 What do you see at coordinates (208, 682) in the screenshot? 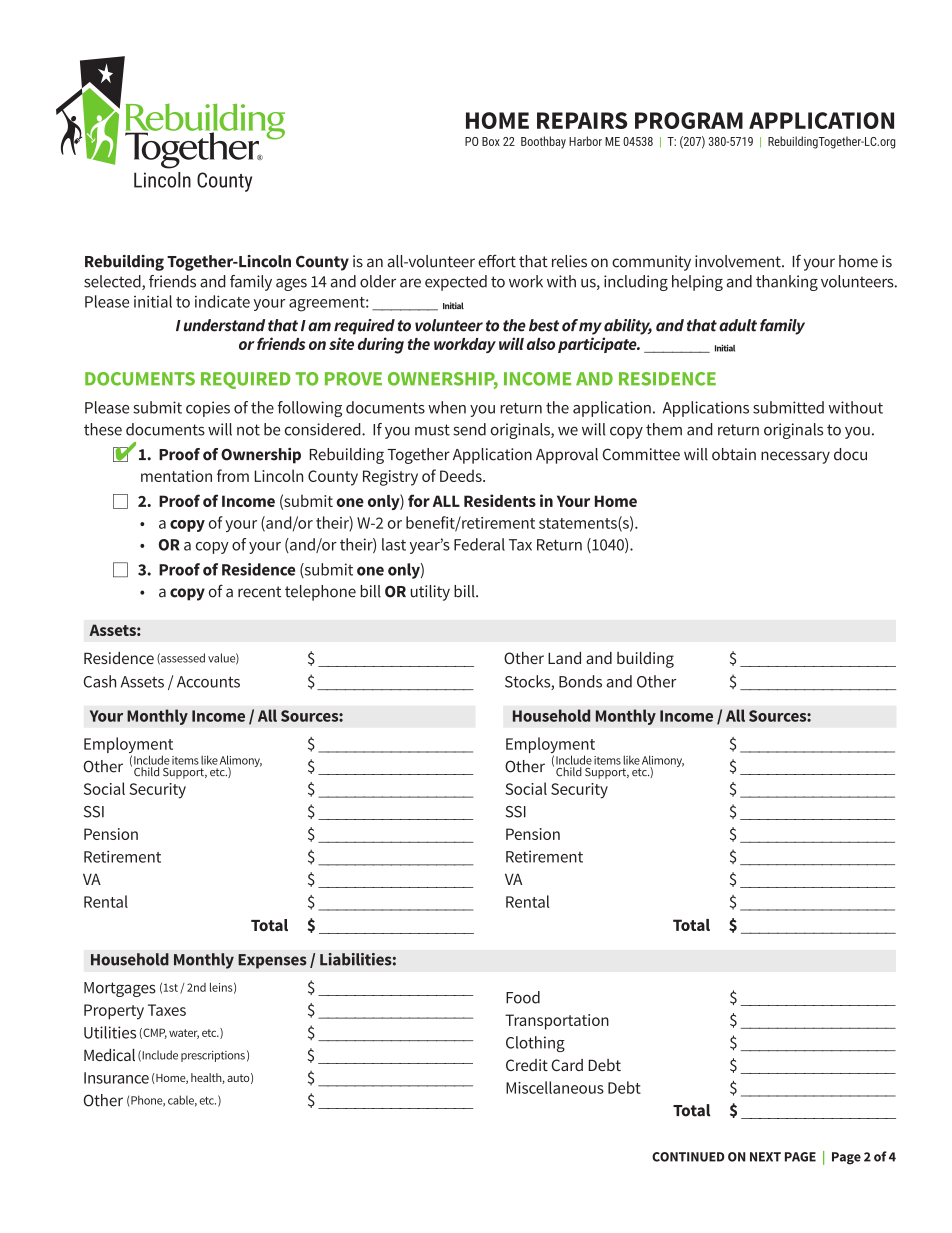
I see `Accounts` at bounding box center [208, 682].
